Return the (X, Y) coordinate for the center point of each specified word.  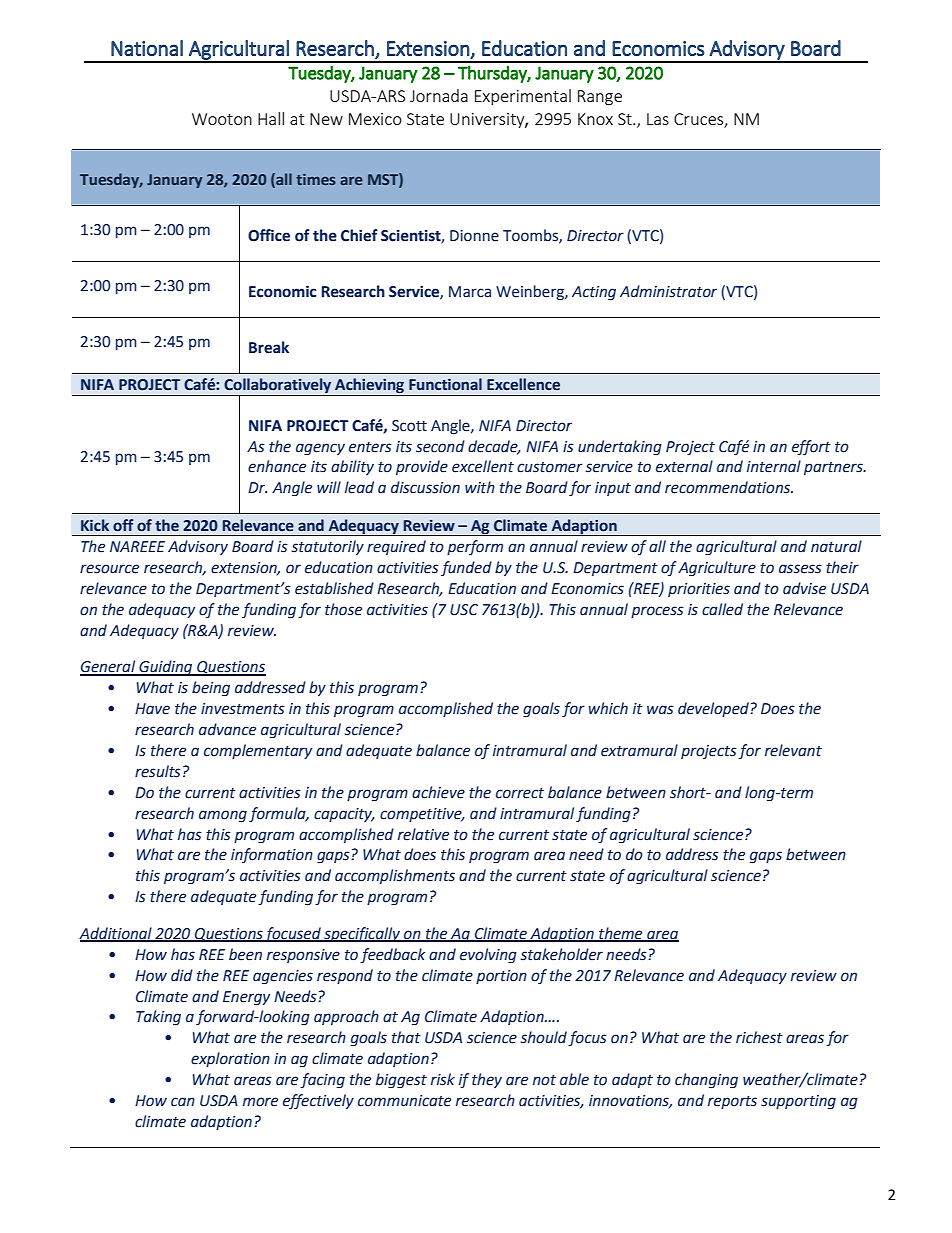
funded (466, 568)
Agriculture (717, 569)
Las (658, 119)
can (183, 1102)
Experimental (523, 97)
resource (109, 569)
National (147, 48)
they (487, 1080)
